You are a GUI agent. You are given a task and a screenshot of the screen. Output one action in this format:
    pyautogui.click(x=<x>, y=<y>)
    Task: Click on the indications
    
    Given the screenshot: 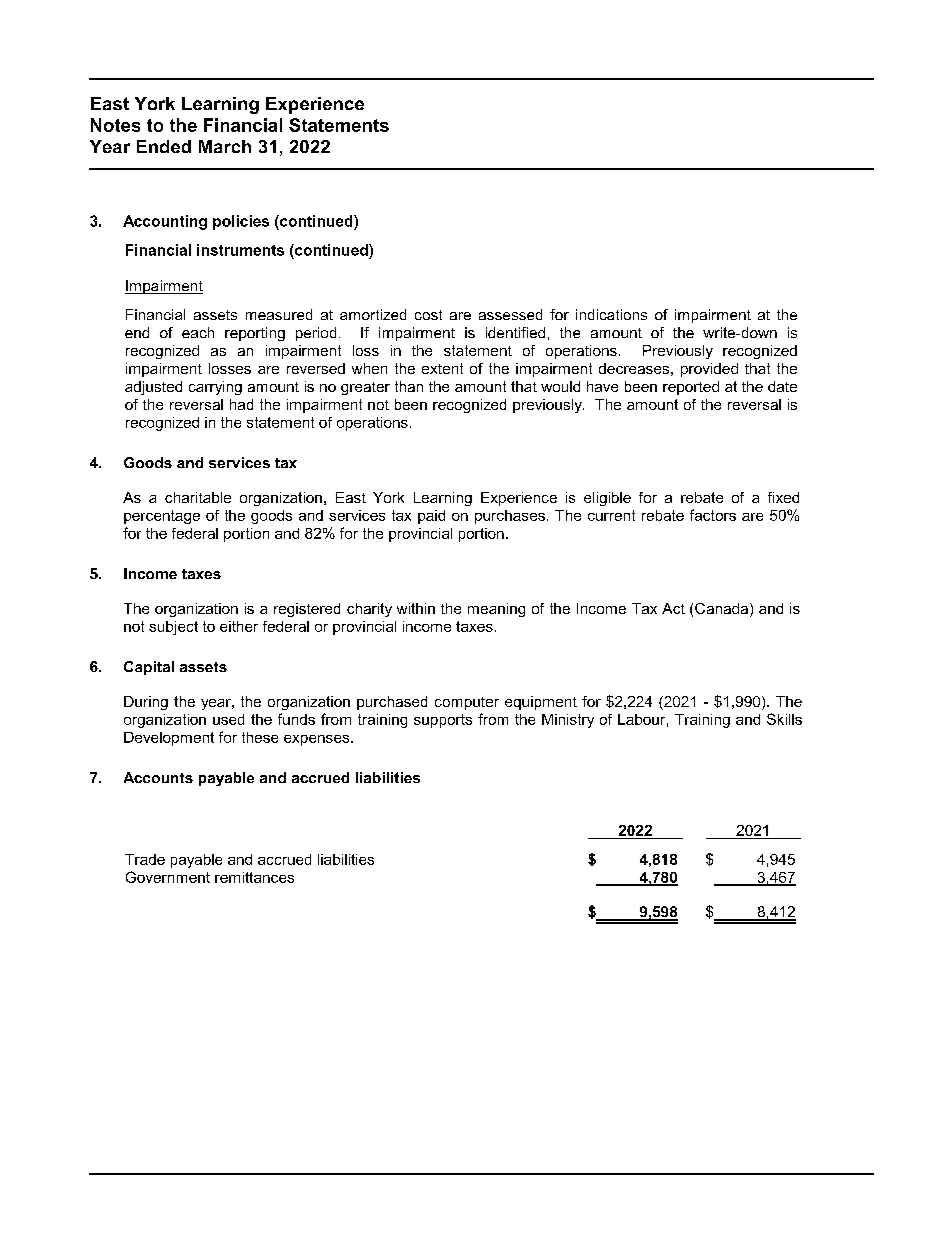 What is the action you would take?
    pyautogui.click(x=611, y=314)
